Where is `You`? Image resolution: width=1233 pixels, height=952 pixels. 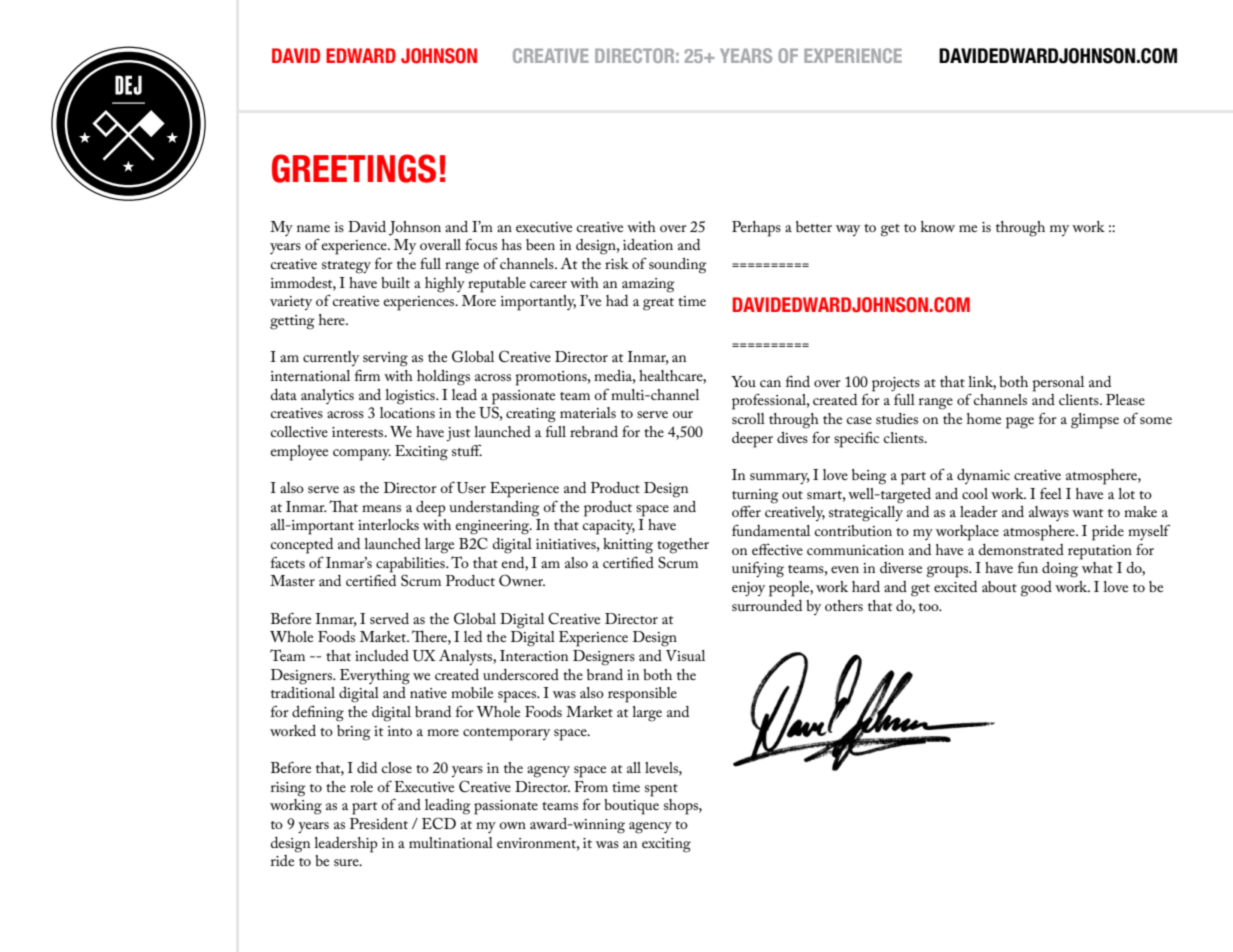
You is located at coordinates (743, 381).
